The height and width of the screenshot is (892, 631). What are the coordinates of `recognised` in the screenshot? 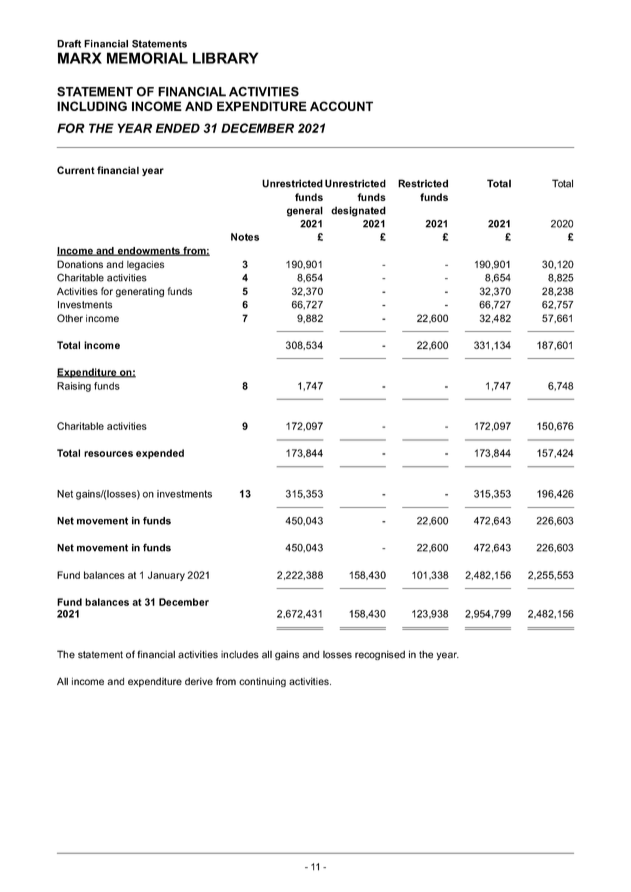 It's located at (380, 655).
